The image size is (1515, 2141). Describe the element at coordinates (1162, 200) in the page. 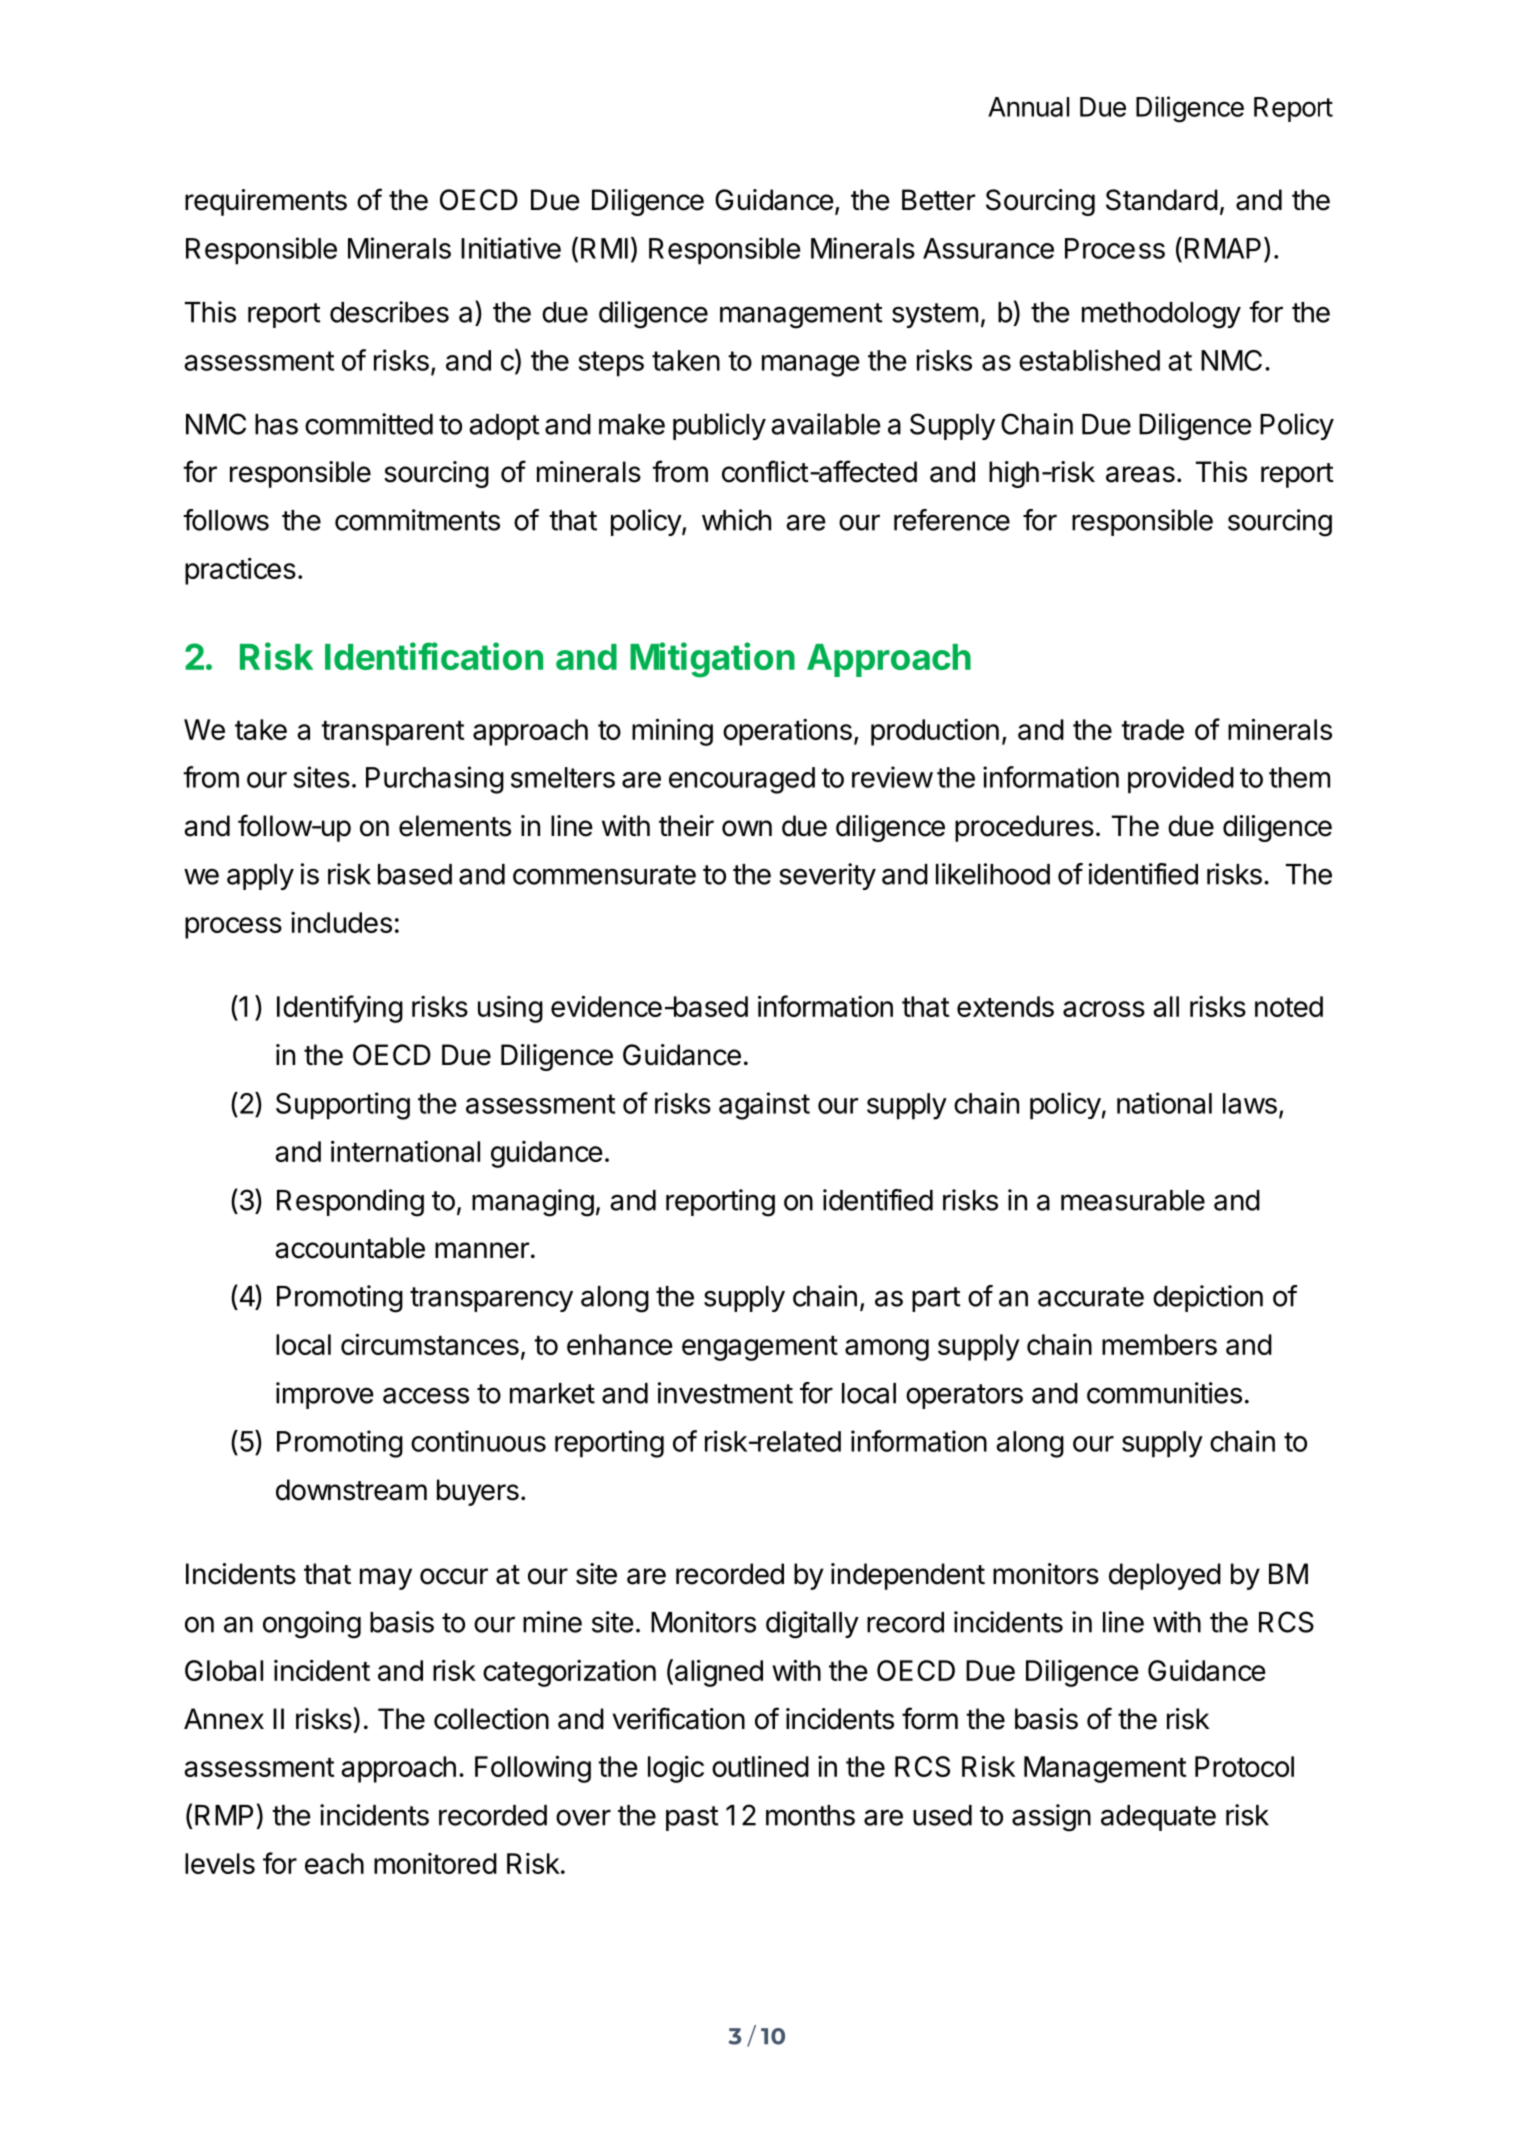

I see `Standard` at that location.
